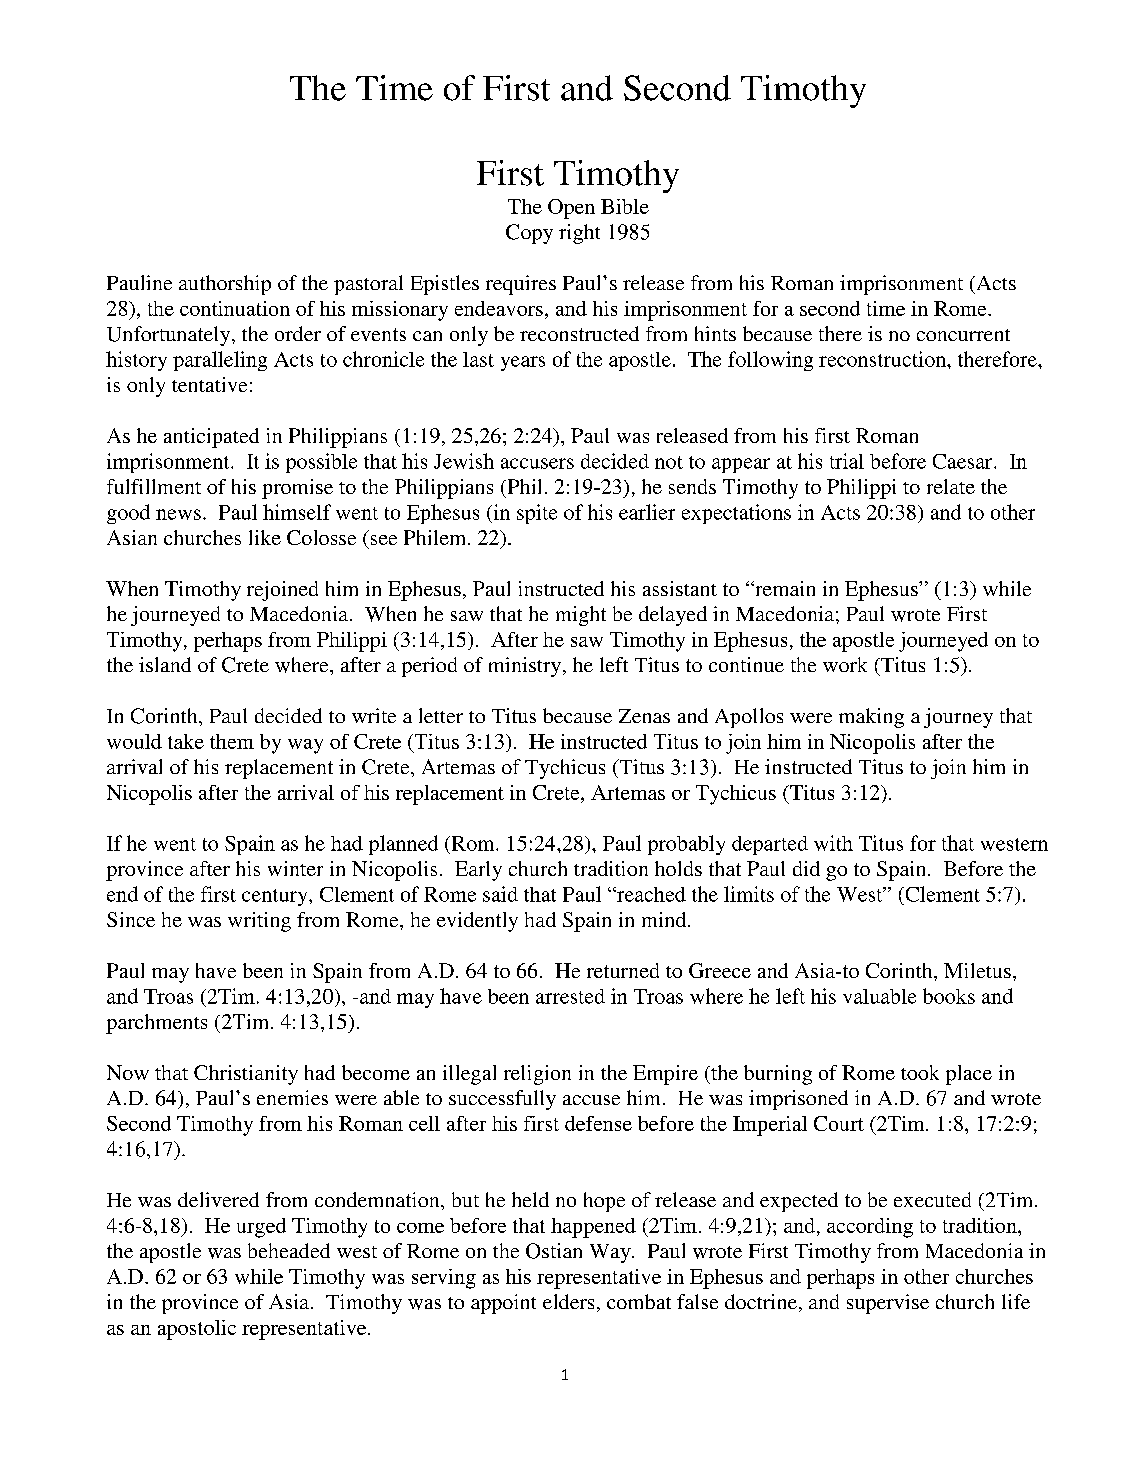 The width and height of the image is (1130, 1462). What do you see at coordinates (963, 335) in the image?
I see `concurrent` at bounding box center [963, 335].
